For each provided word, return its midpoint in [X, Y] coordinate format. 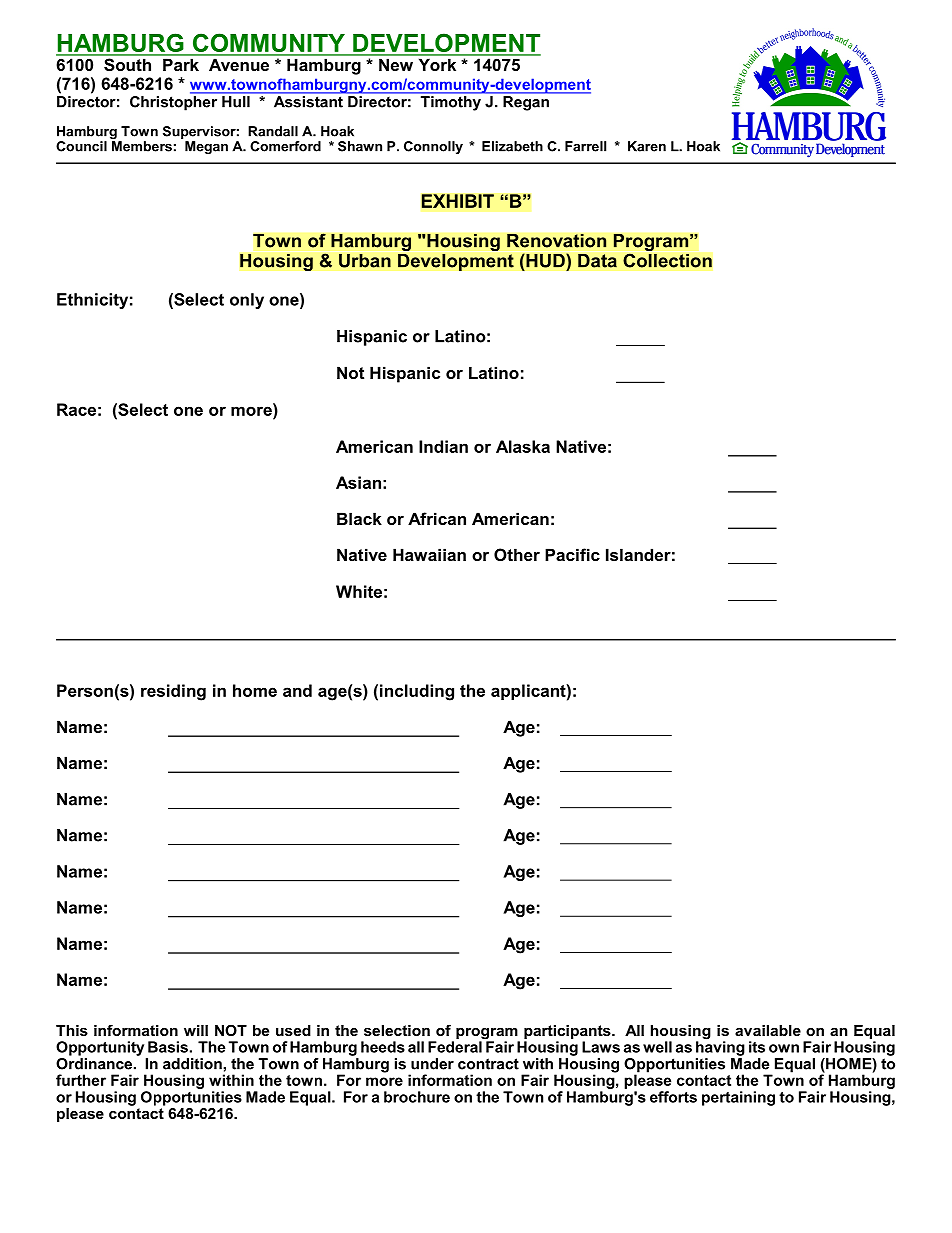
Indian [443, 446]
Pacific [572, 554]
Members [142, 146]
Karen [647, 146]
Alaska [523, 446]
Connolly [433, 147]
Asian [358, 482]
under [432, 1064]
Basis [168, 1047]
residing [173, 692]
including [417, 692]
